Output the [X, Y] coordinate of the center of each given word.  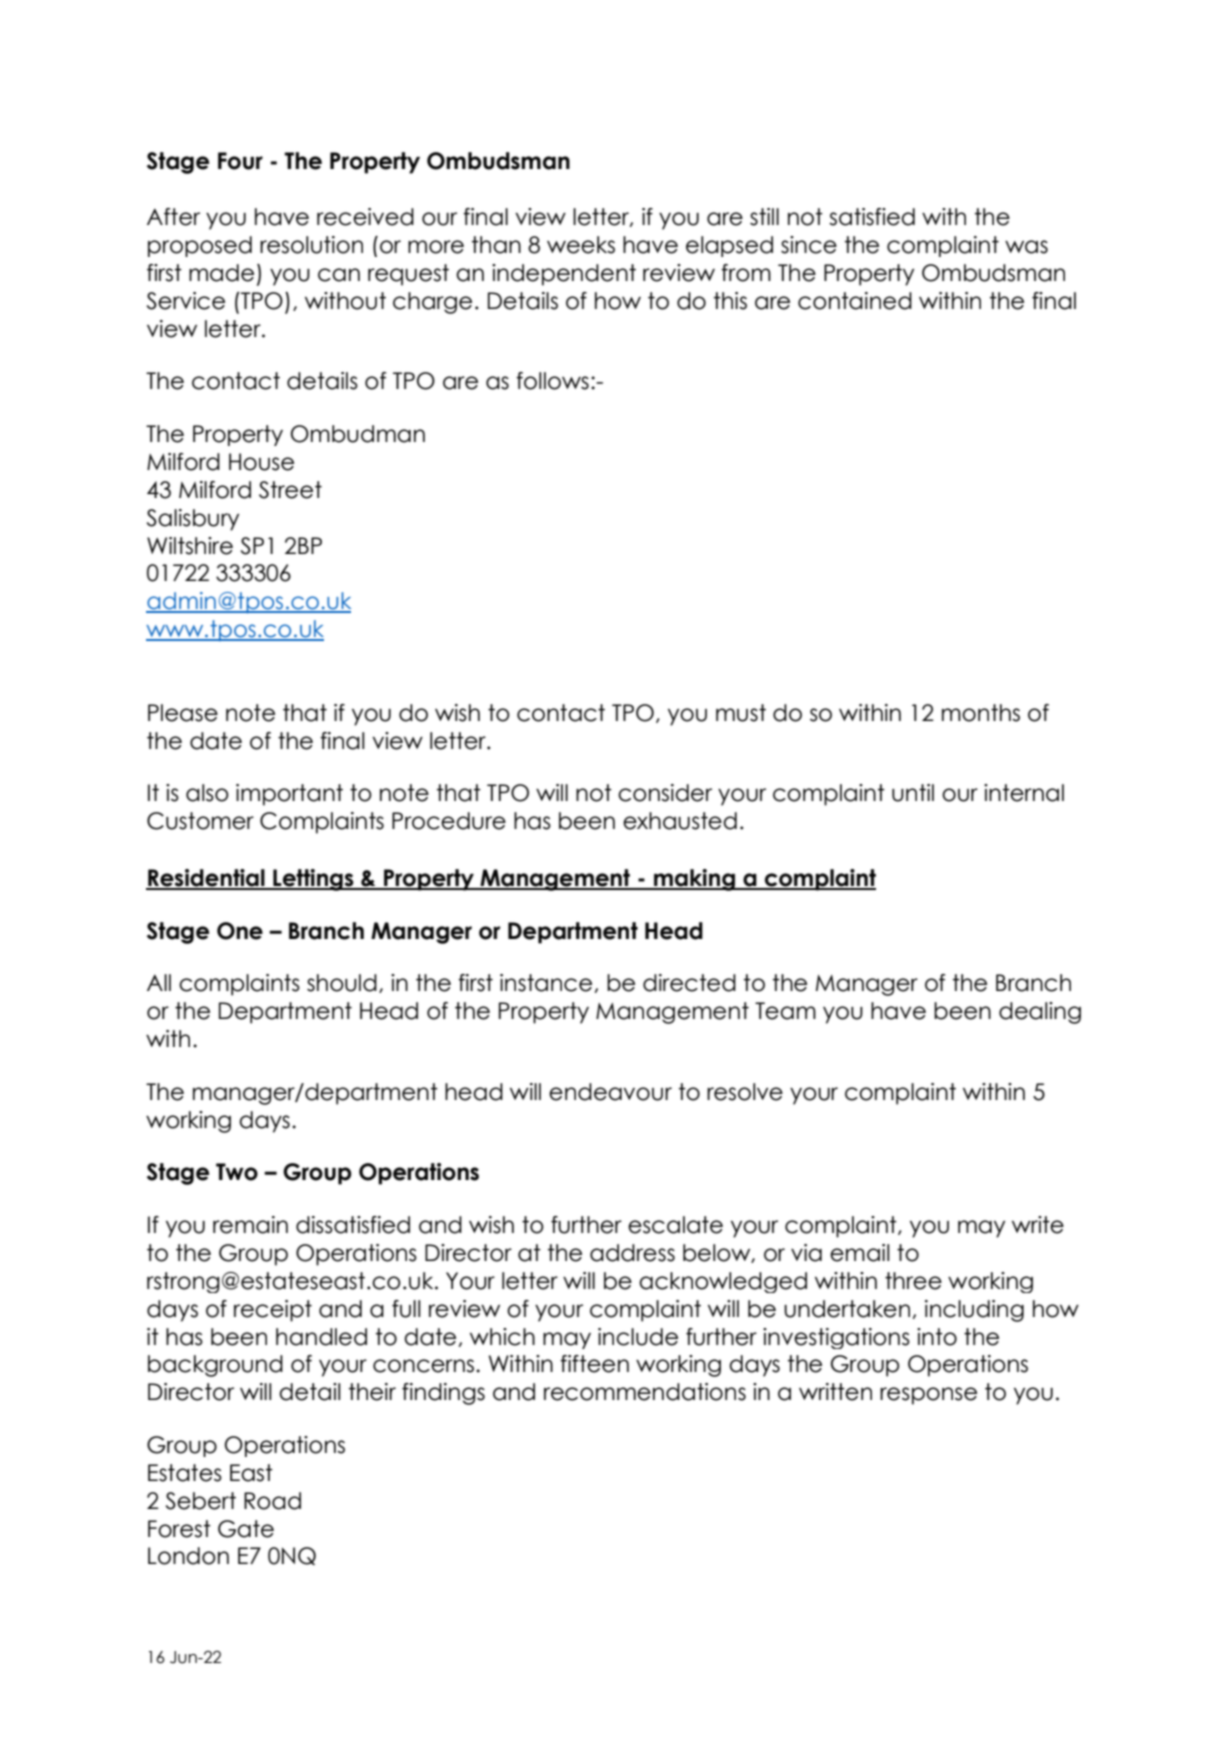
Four [240, 161]
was [1026, 247]
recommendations [645, 1392]
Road [272, 1501]
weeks [581, 245]
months [981, 713]
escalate [675, 1225]
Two [237, 1172]
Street [290, 490]
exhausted [680, 821]
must [741, 713]
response [928, 1396]
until [913, 793]
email [859, 1253]
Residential [206, 879]
